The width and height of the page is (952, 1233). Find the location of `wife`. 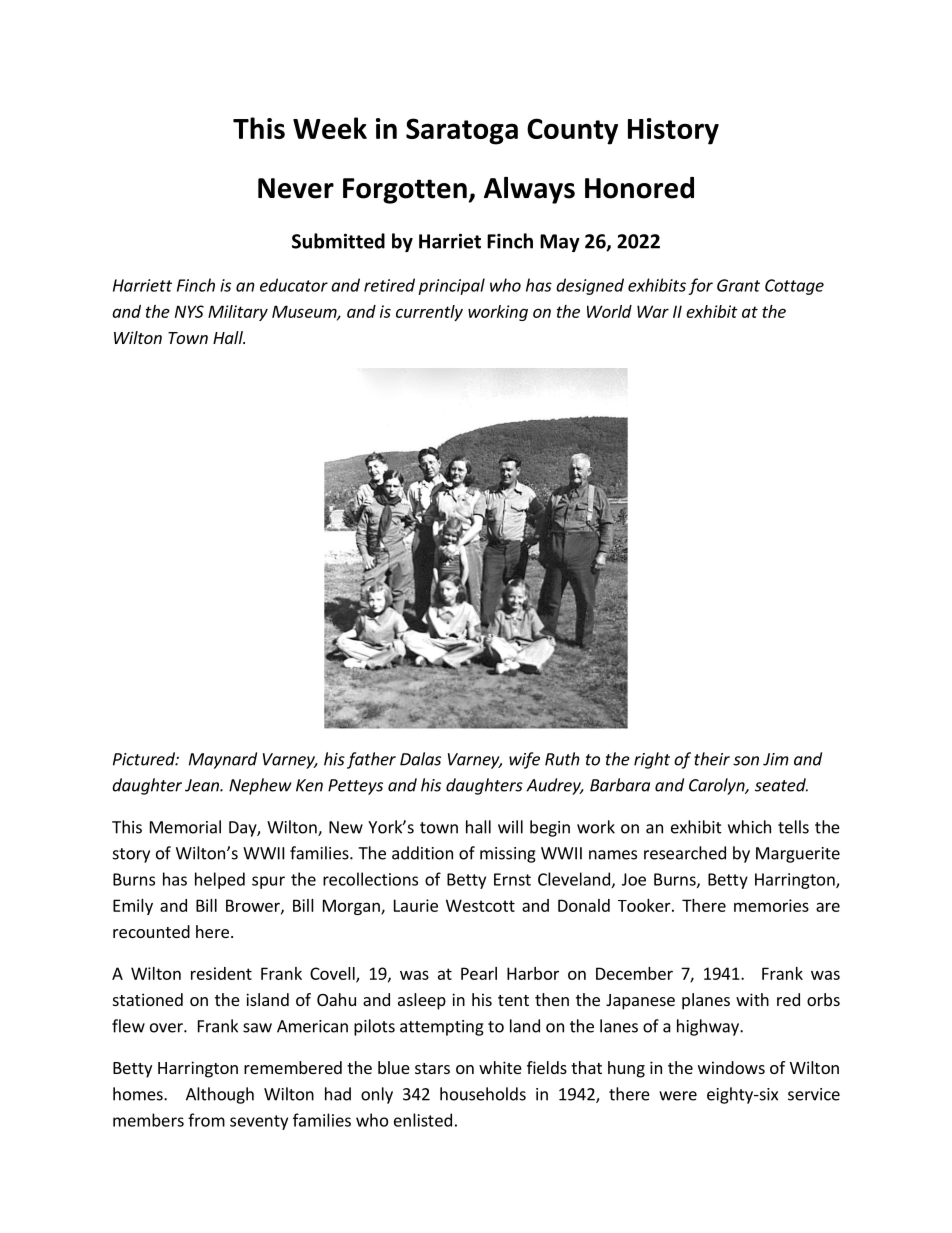

wife is located at coordinates (524, 760).
